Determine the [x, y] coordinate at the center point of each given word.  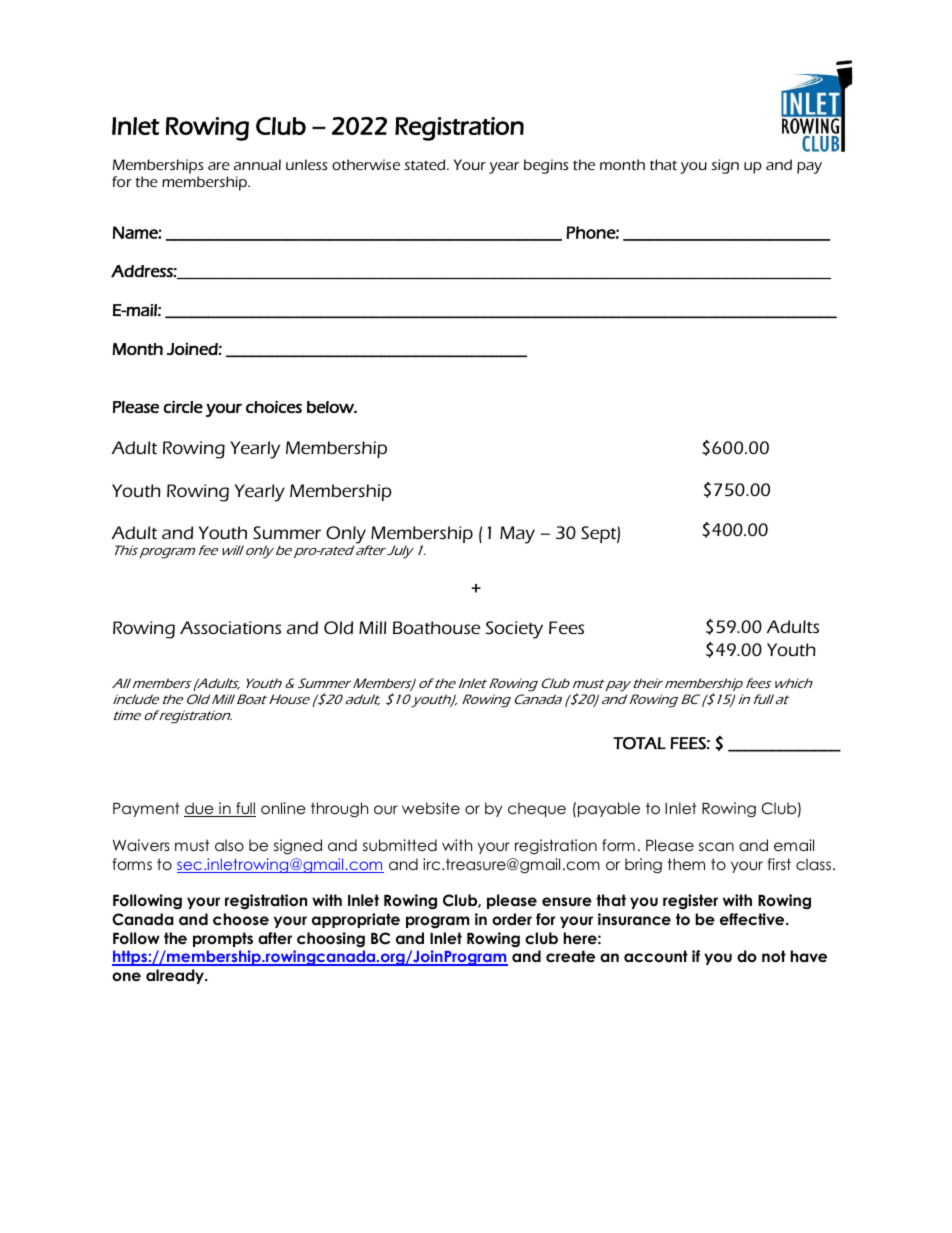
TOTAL [639, 743]
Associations [230, 627]
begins [546, 166]
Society [514, 630]
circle [183, 407]
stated [426, 164]
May [517, 535]
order [512, 919]
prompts [223, 939]
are [219, 166]
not [774, 956]
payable [609, 809]
